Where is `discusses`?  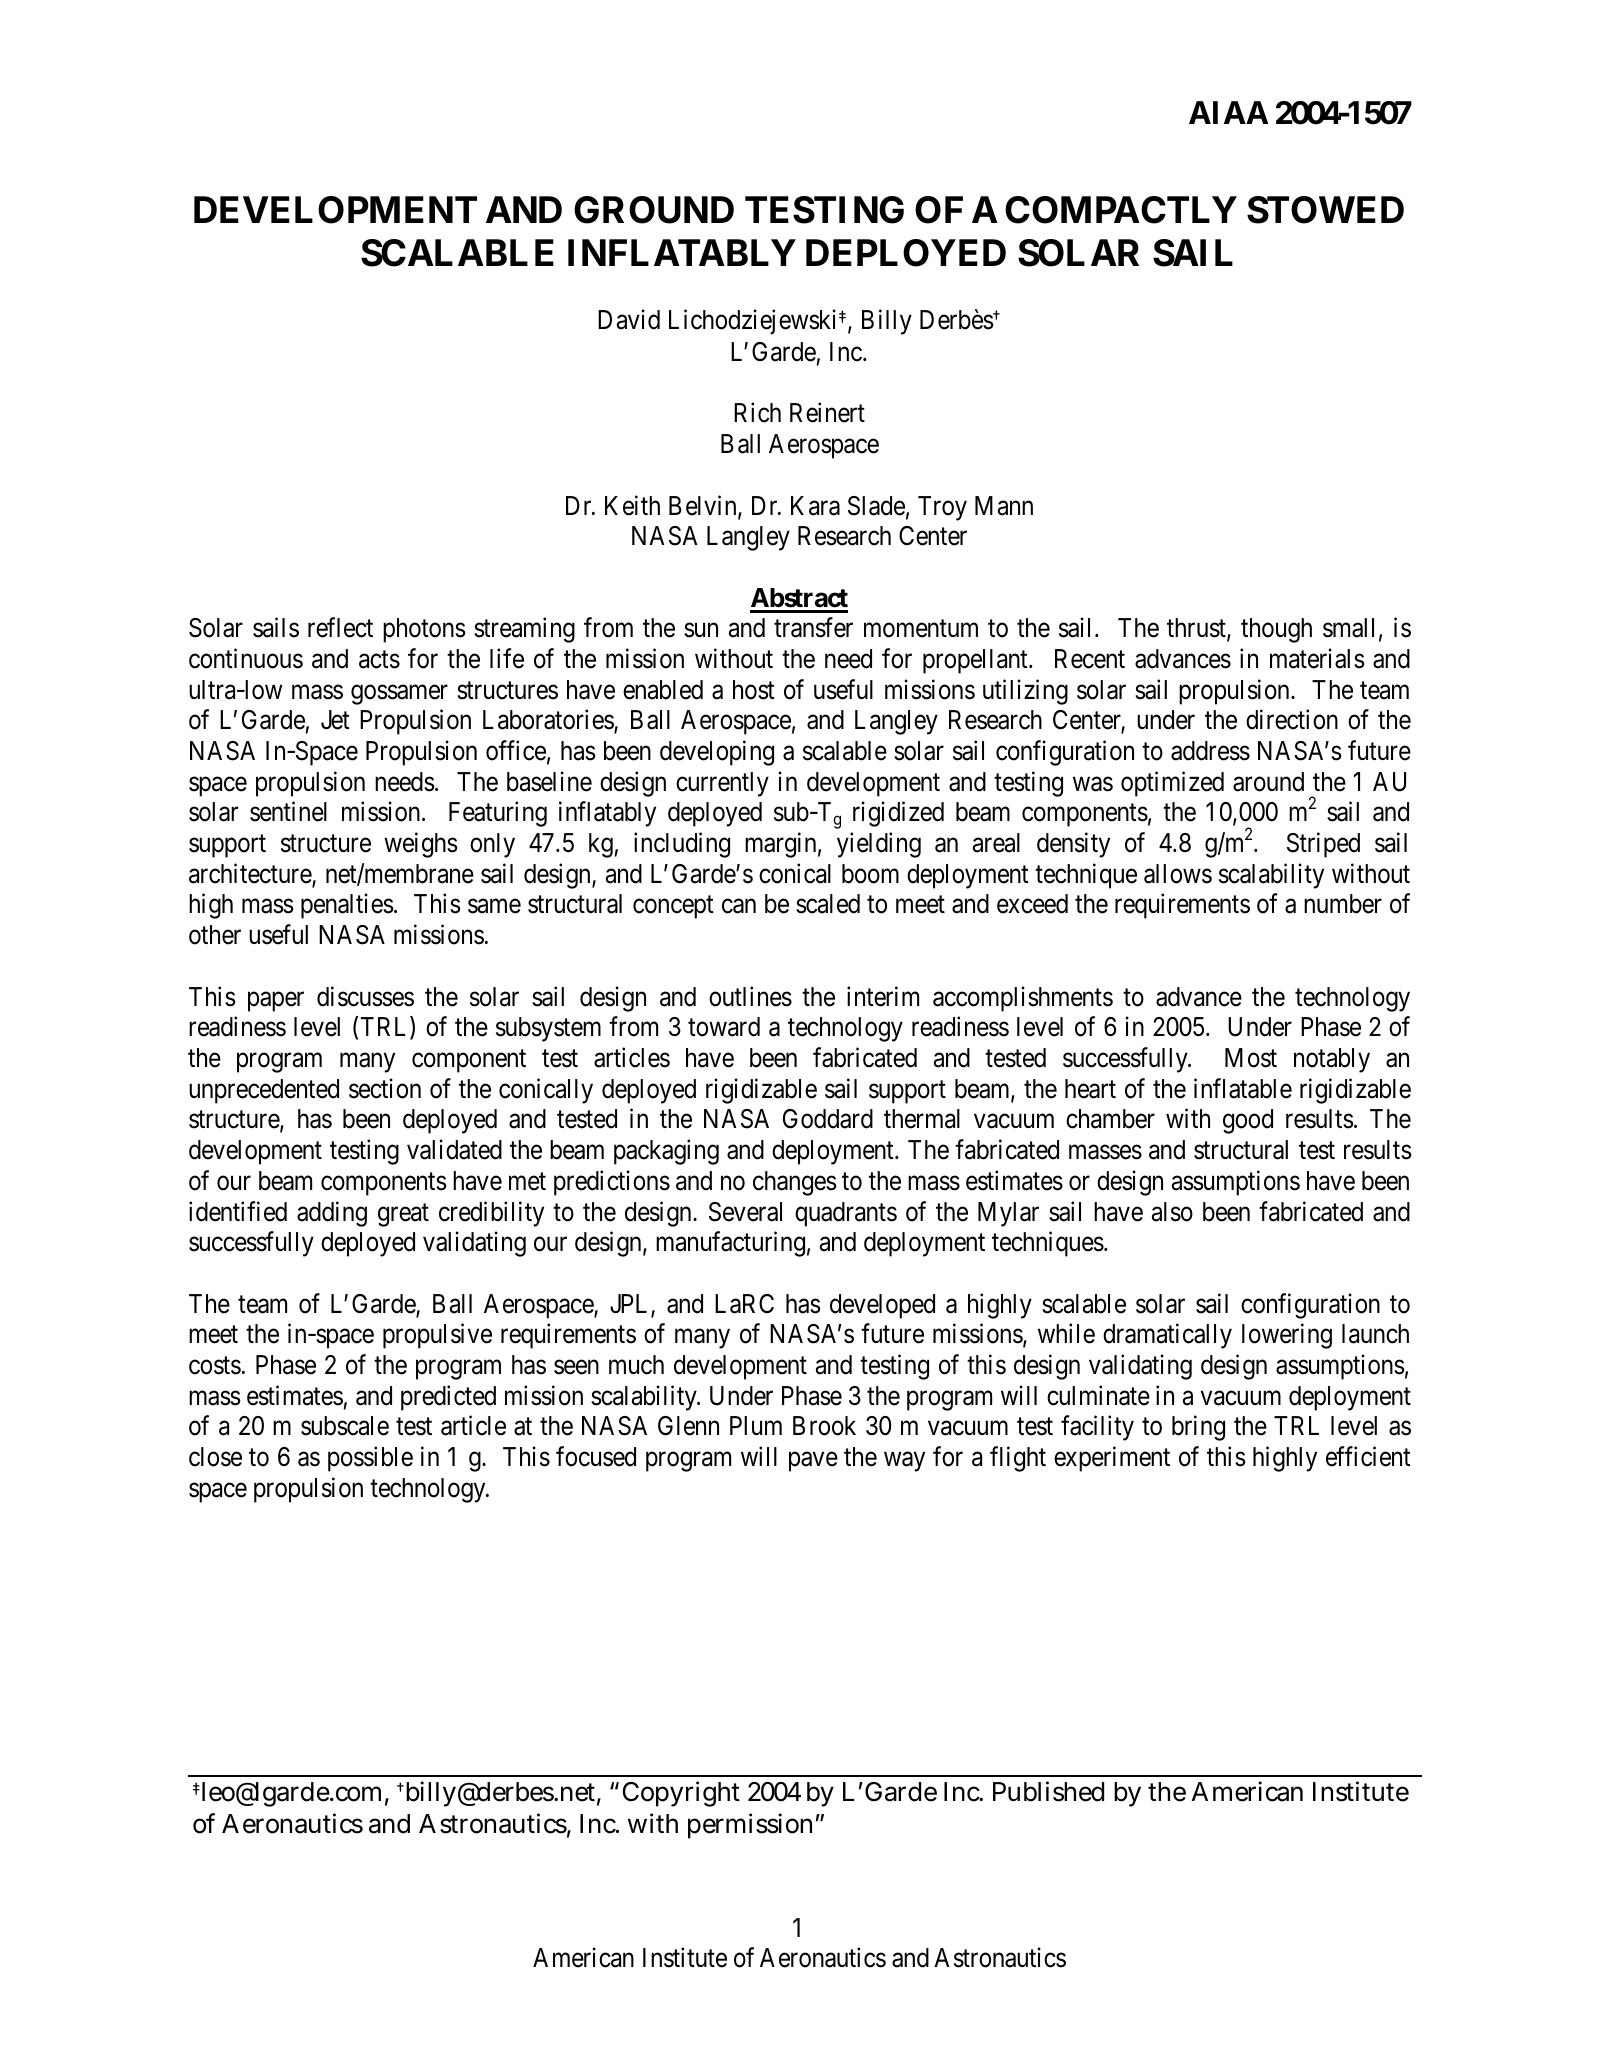
discusses is located at coordinates (365, 996).
